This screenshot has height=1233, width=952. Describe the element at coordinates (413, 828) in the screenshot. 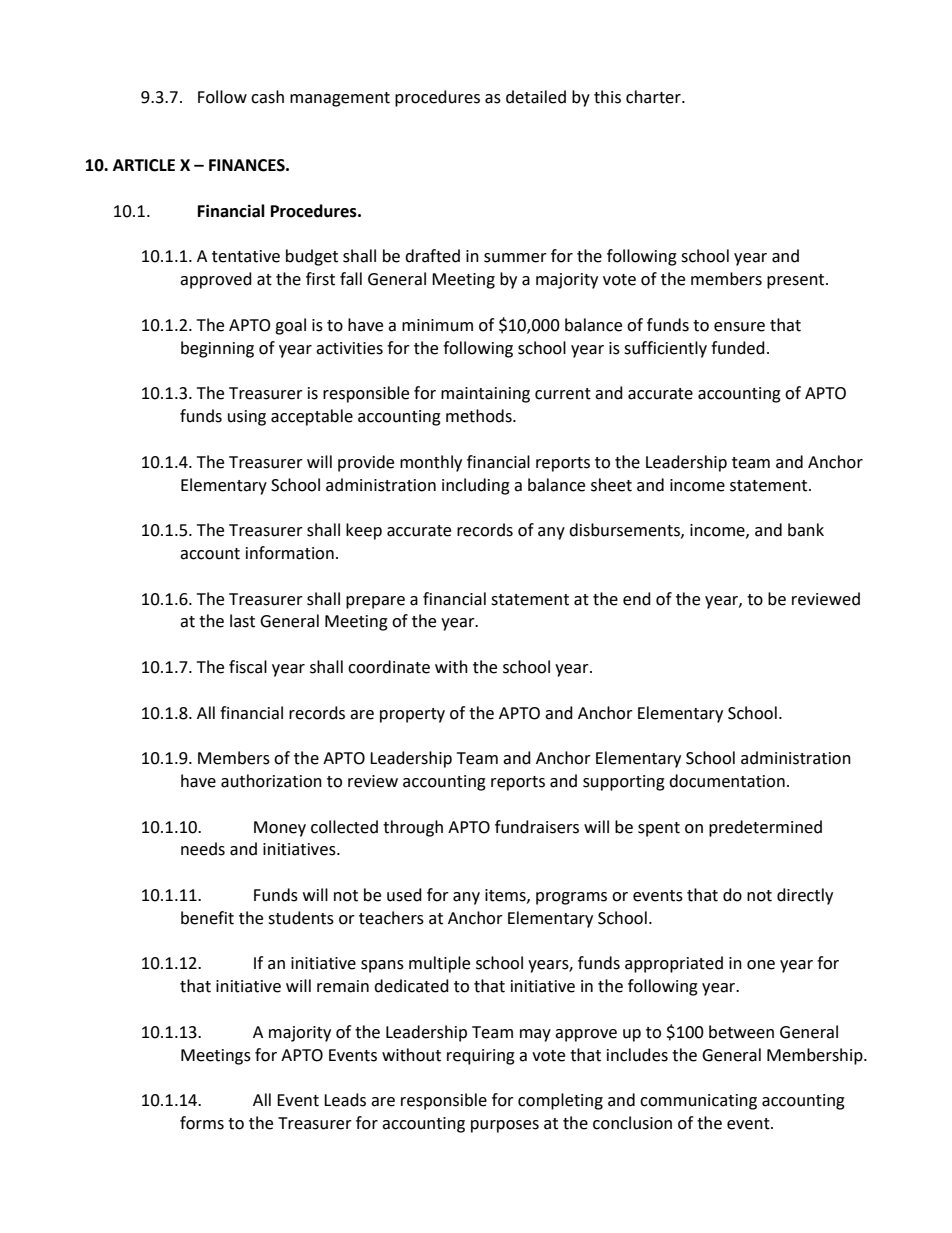

I see `through` at that location.
